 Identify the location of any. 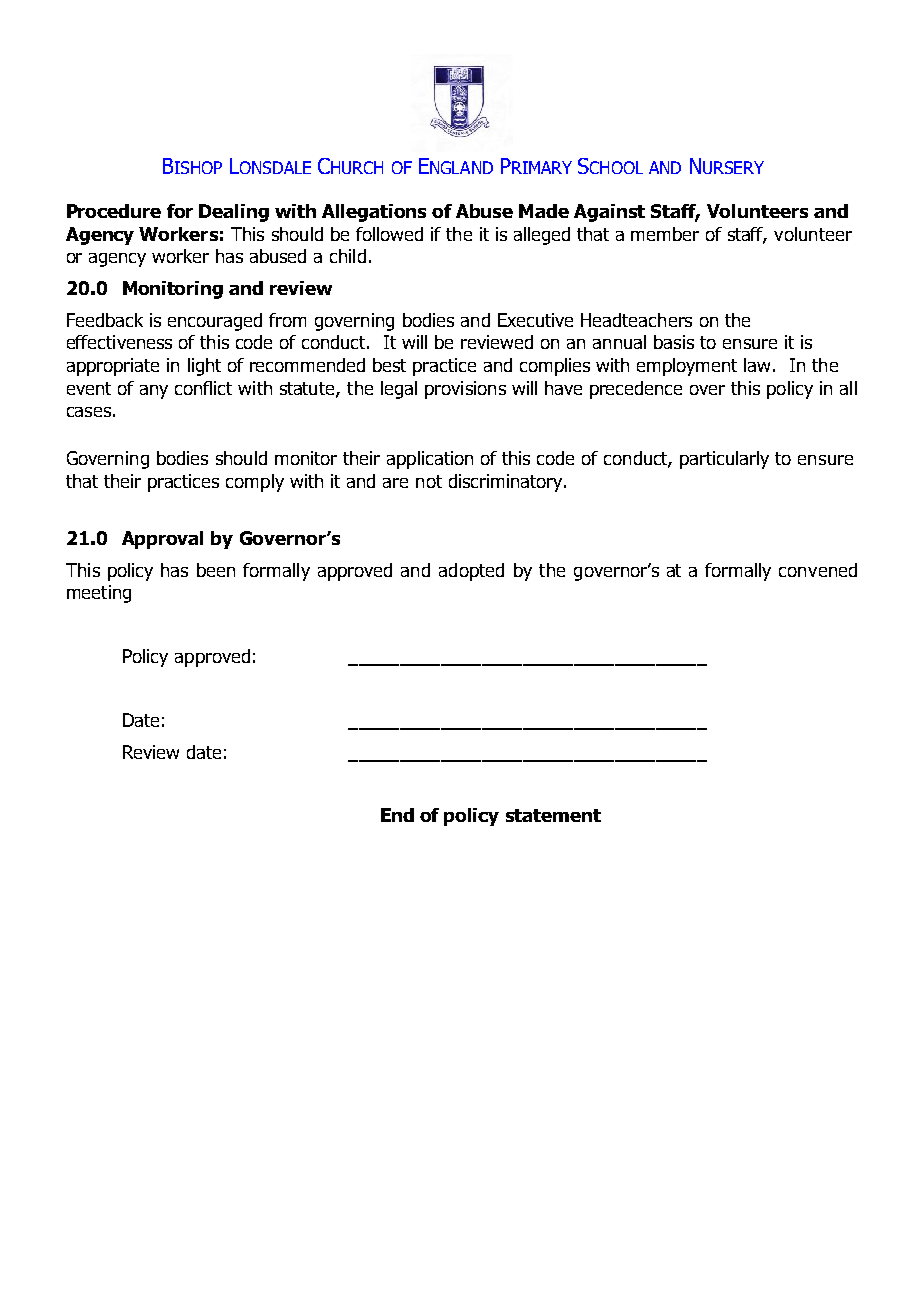
(154, 392).
